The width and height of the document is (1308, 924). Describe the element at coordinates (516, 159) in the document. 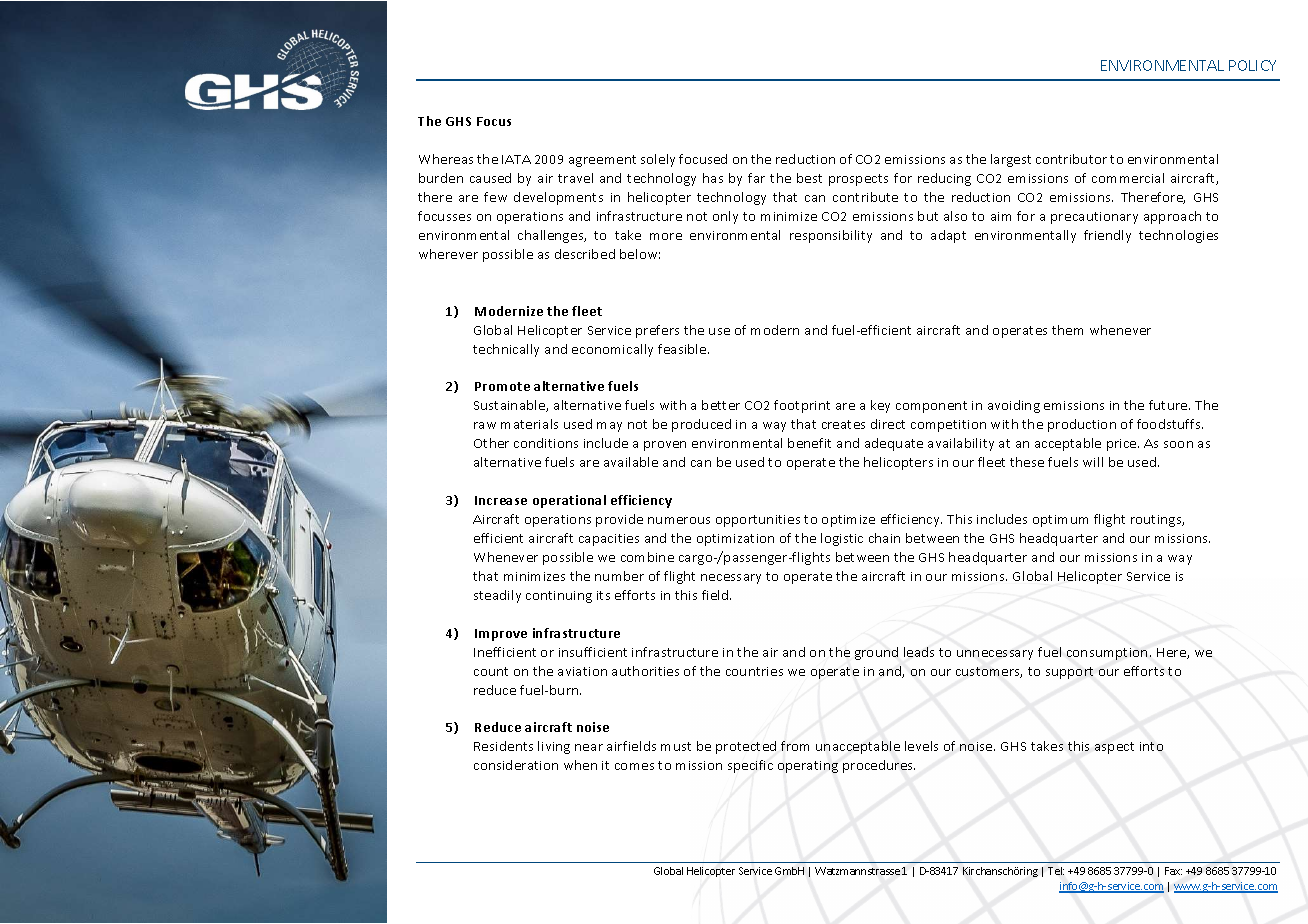

I see `IATA` at that location.
